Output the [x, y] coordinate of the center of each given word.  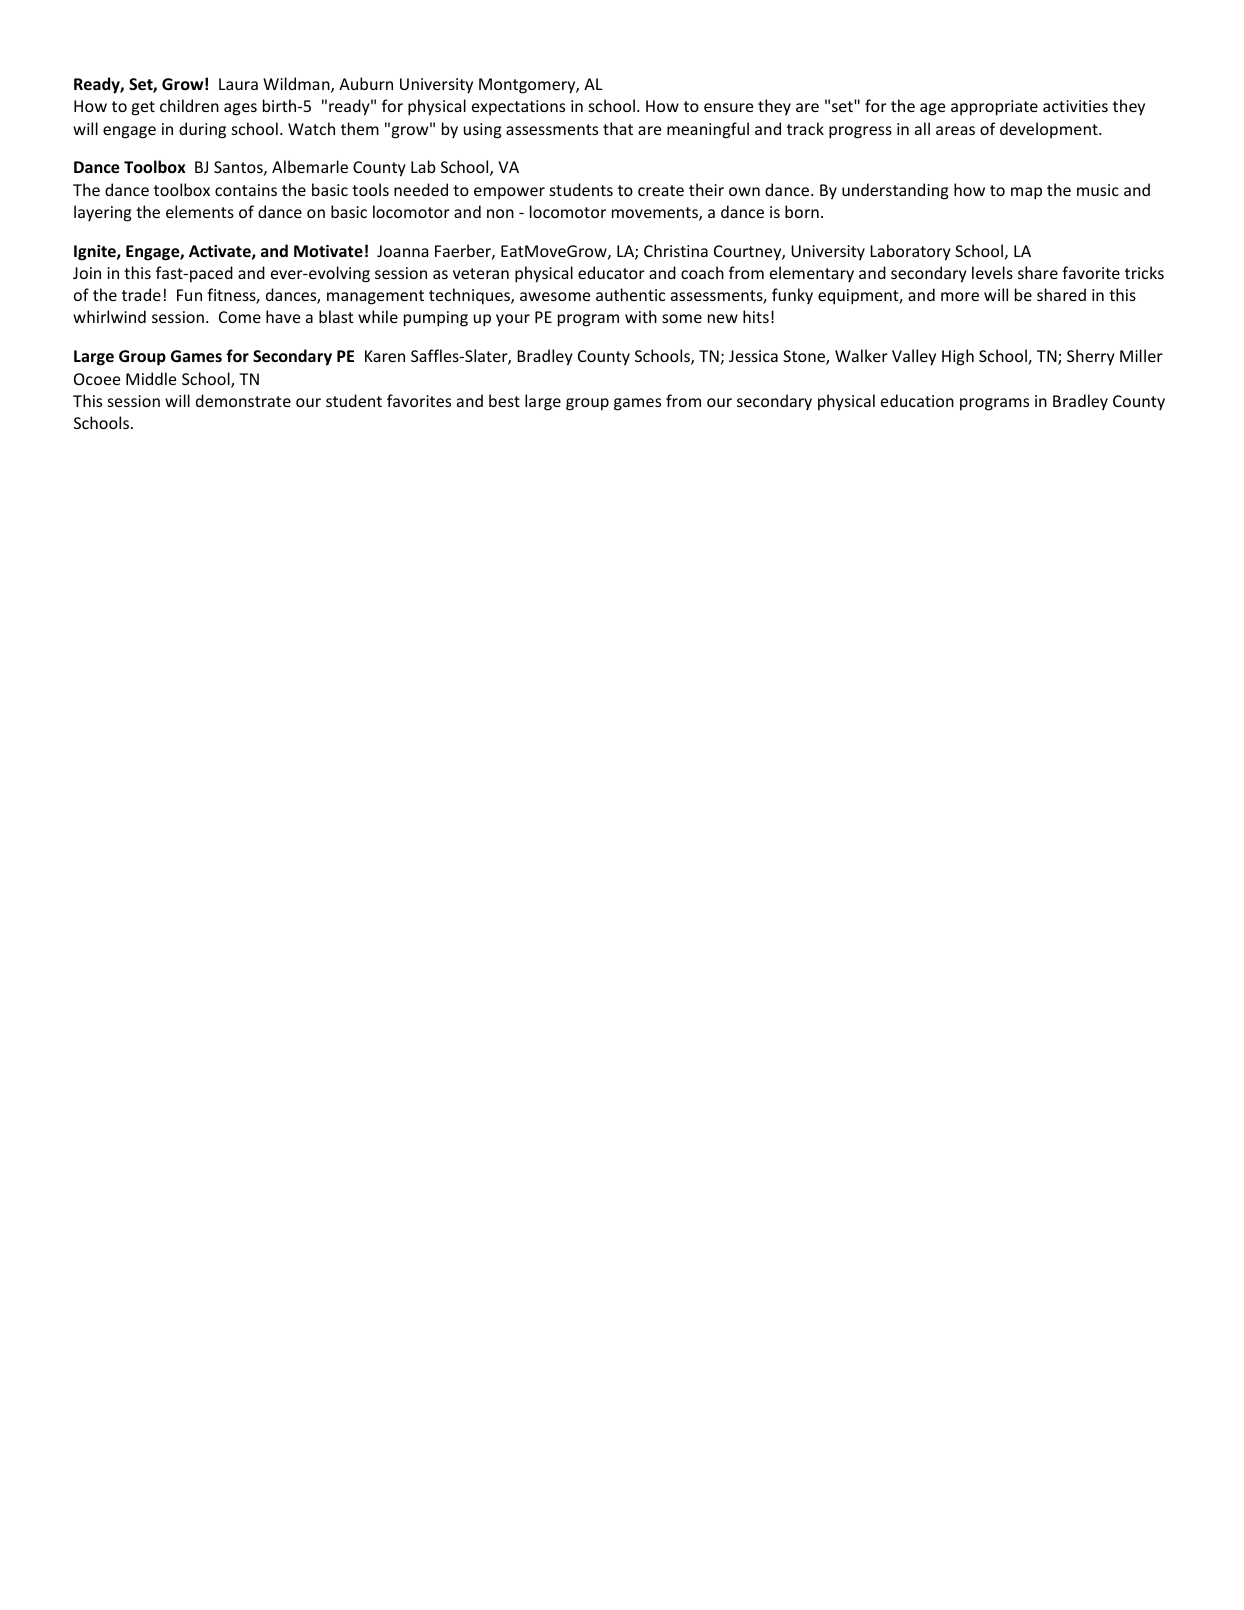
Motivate [328, 251]
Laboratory [910, 252]
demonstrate [243, 400]
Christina [676, 250]
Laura [238, 84]
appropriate [994, 108]
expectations [518, 107]
